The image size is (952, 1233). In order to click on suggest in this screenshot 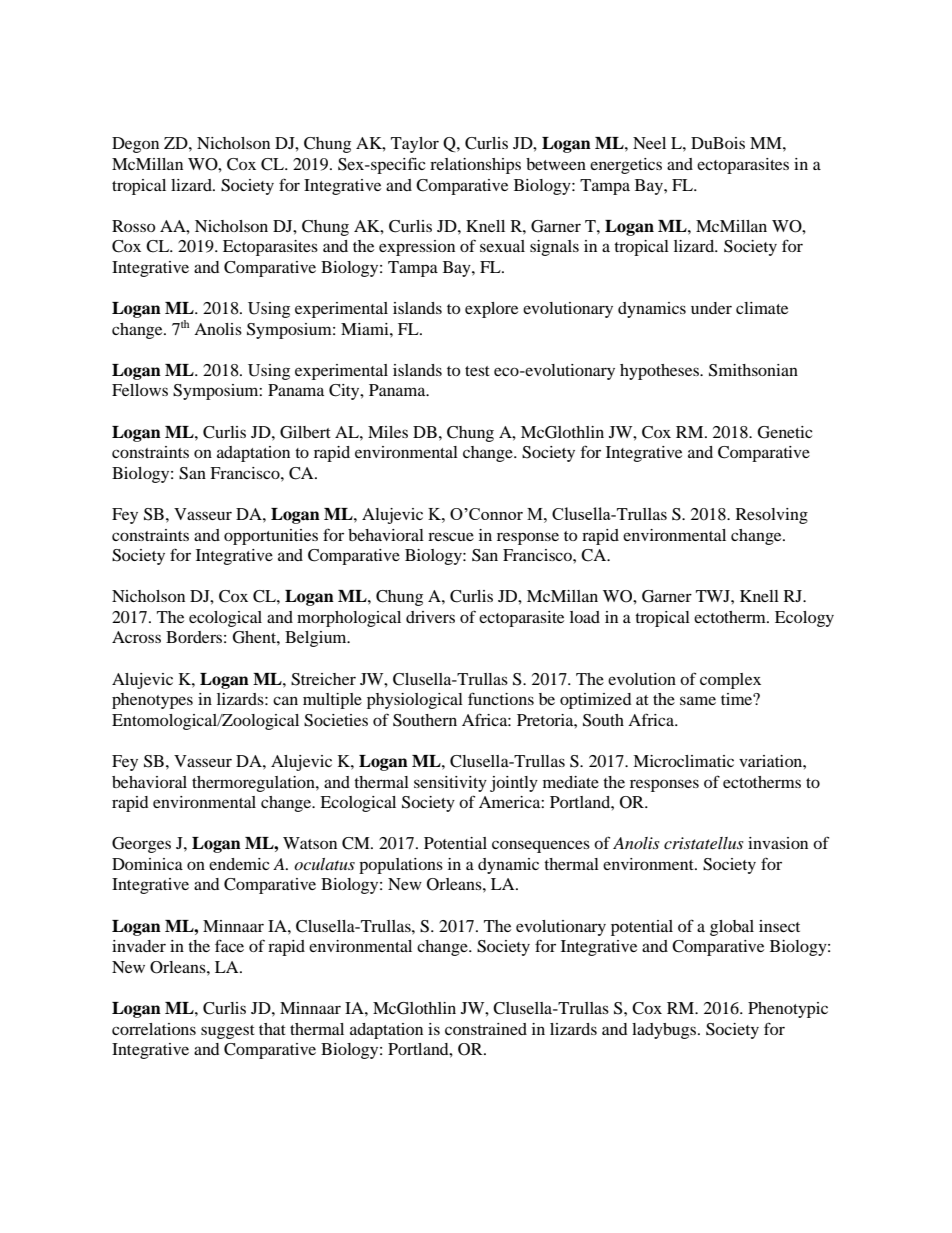, I will do `click(228, 1032)`.
